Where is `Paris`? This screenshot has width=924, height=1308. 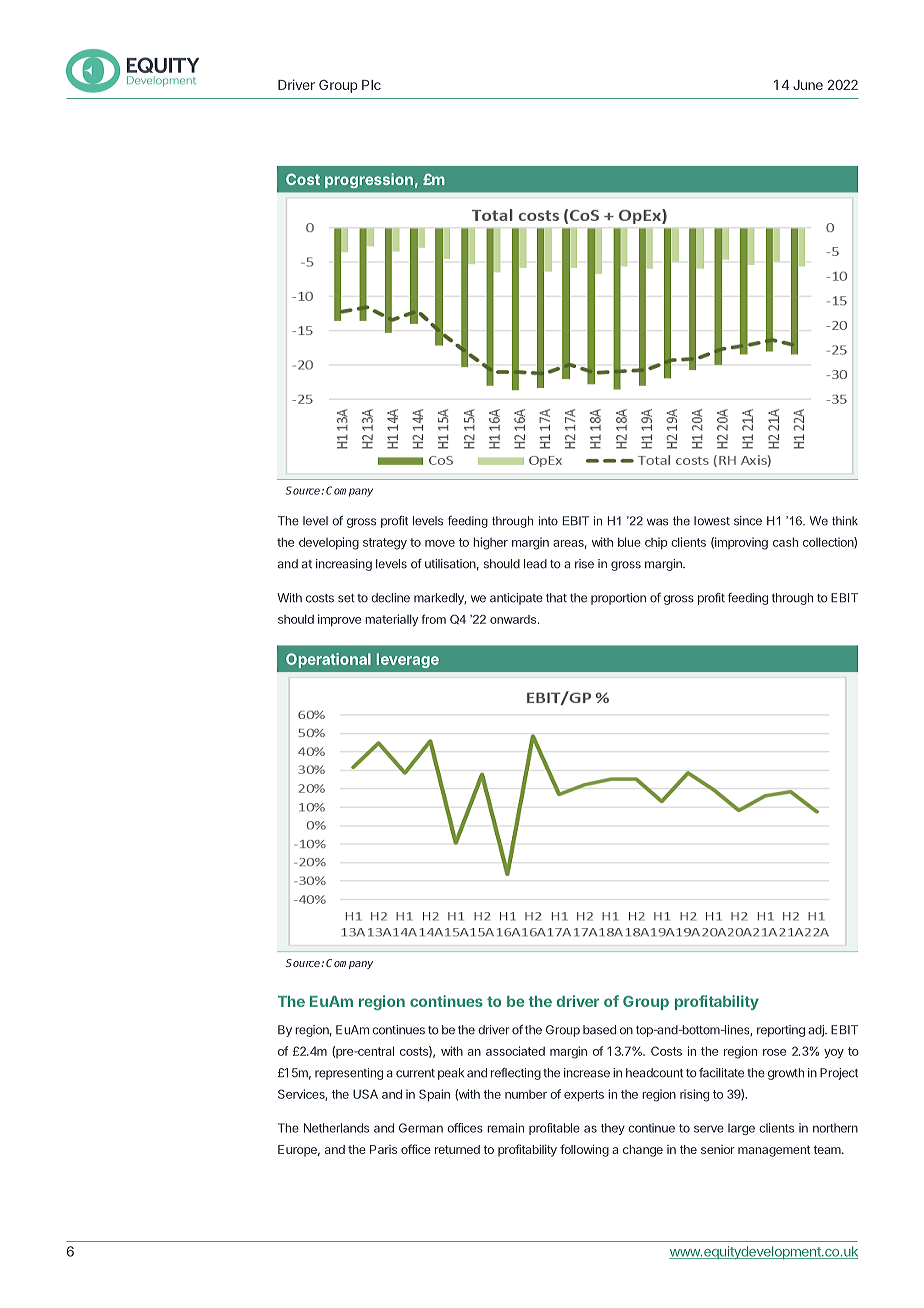 Paris is located at coordinates (383, 1149).
